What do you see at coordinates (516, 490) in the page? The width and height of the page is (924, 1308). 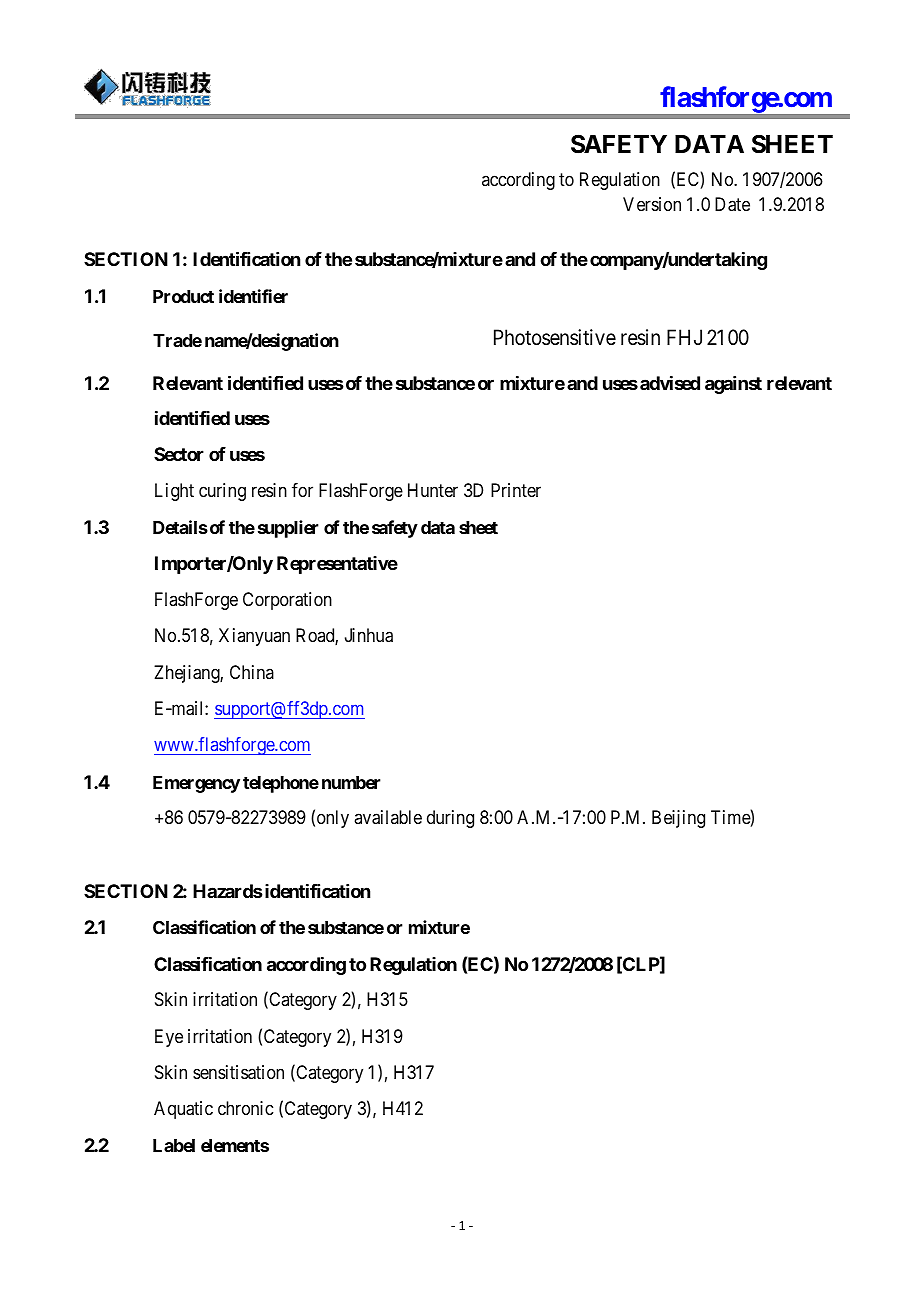 I see `Printer` at bounding box center [516, 490].
